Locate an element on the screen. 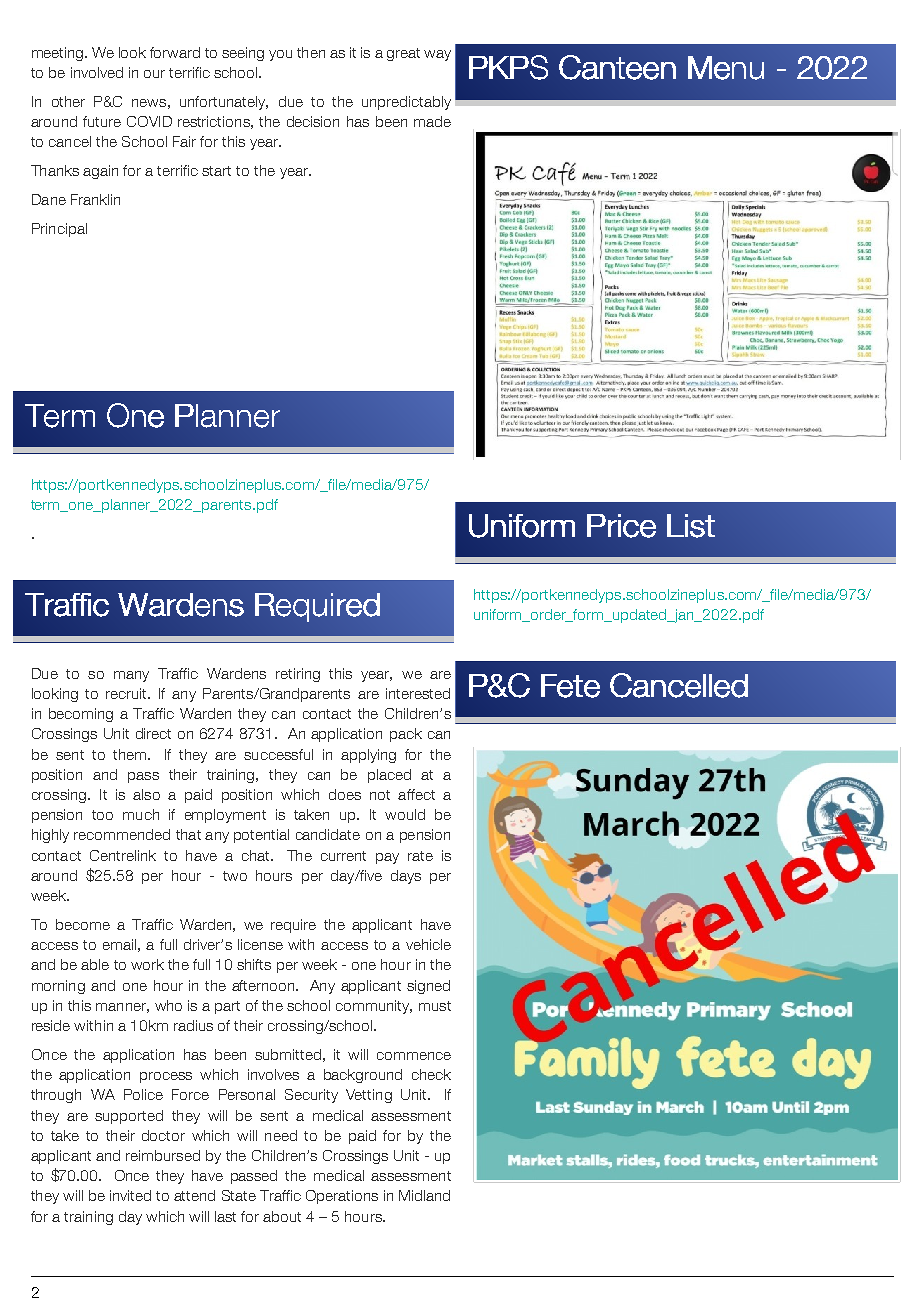  made is located at coordinates (432, 121).
